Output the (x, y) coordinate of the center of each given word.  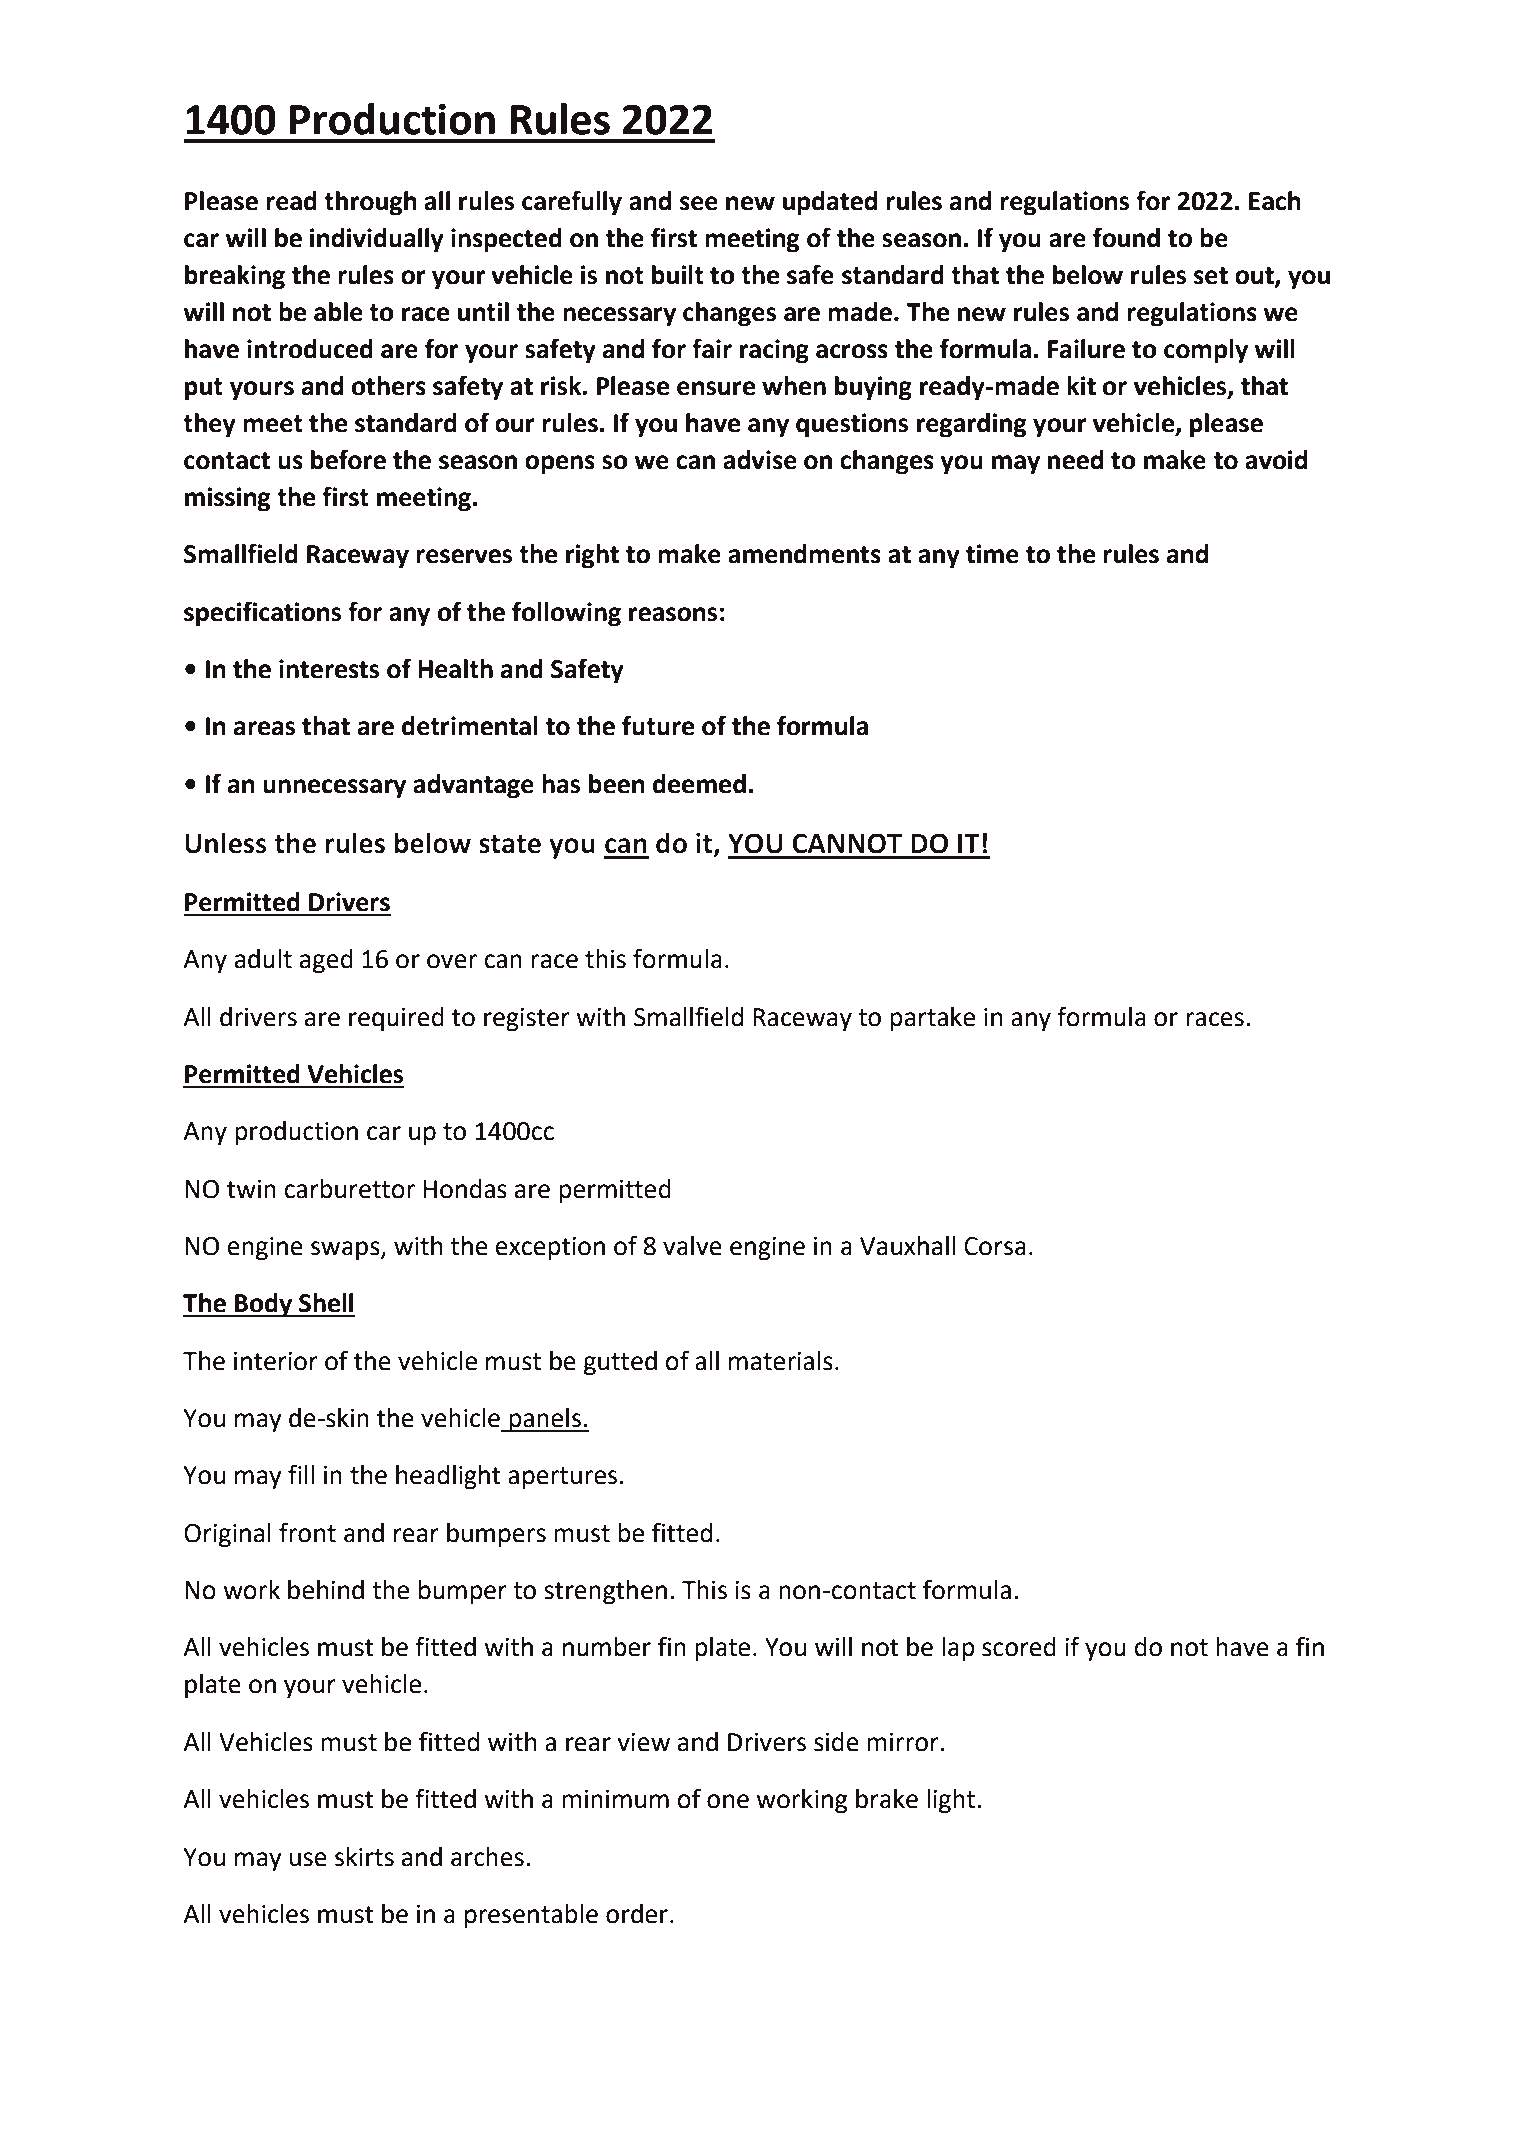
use (308, 1859)
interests (329, 669)
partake (932, 1019)
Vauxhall (907, 1246)
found (1126, 237)
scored (1019, 1647)
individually (377, 240)
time (992, 554)
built (678, 275)
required (396, 1019)
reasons (673, 614)
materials (781, 1361)
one (728, 1801)
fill (301, 1474)
